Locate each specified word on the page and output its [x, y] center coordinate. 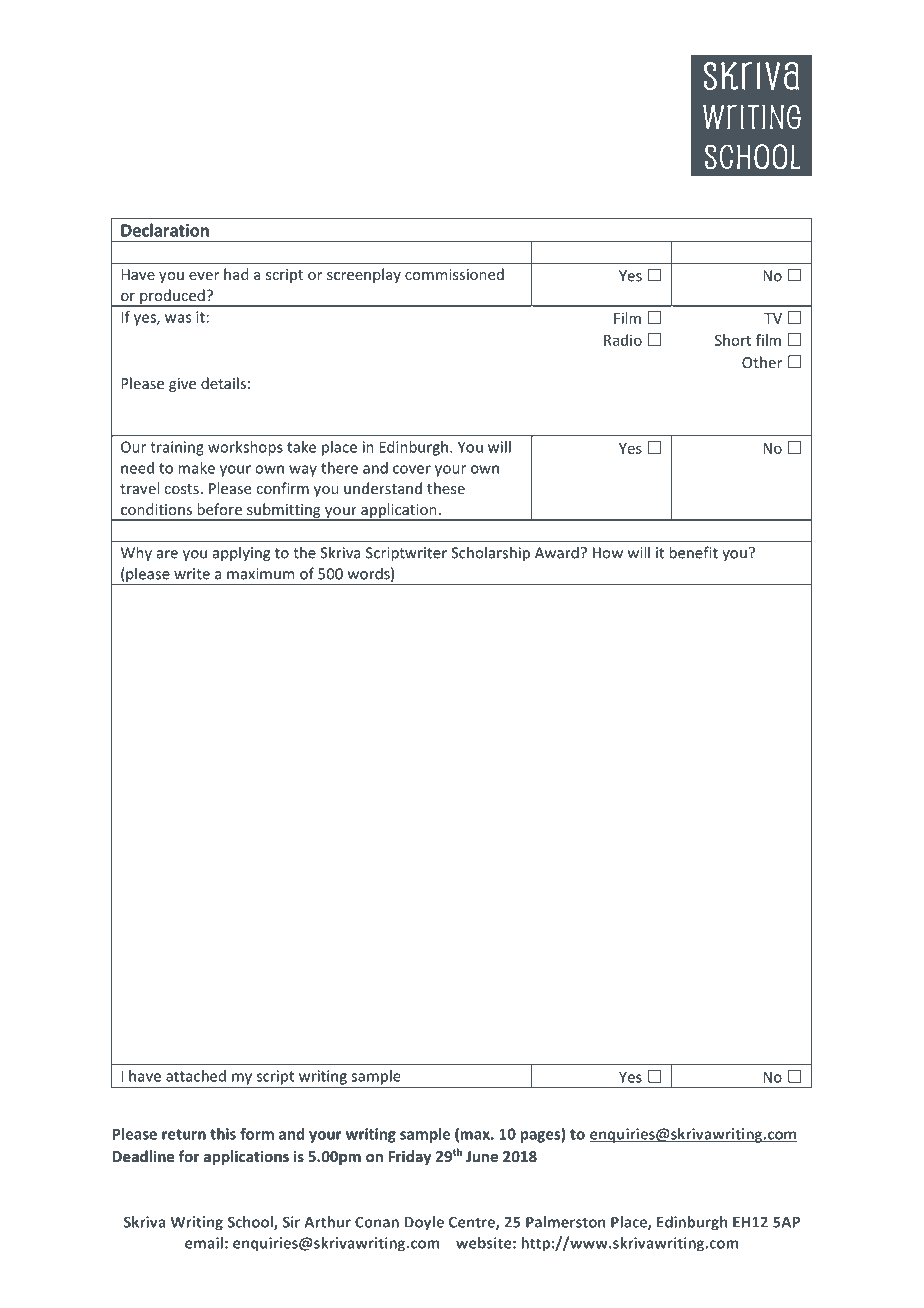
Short [733, 340]
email [204, 1243]
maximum [260, 574]
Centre [473, 1223]
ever [204, 276]
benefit [693, 552]
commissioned [454, 274]
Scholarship [490, 554]
